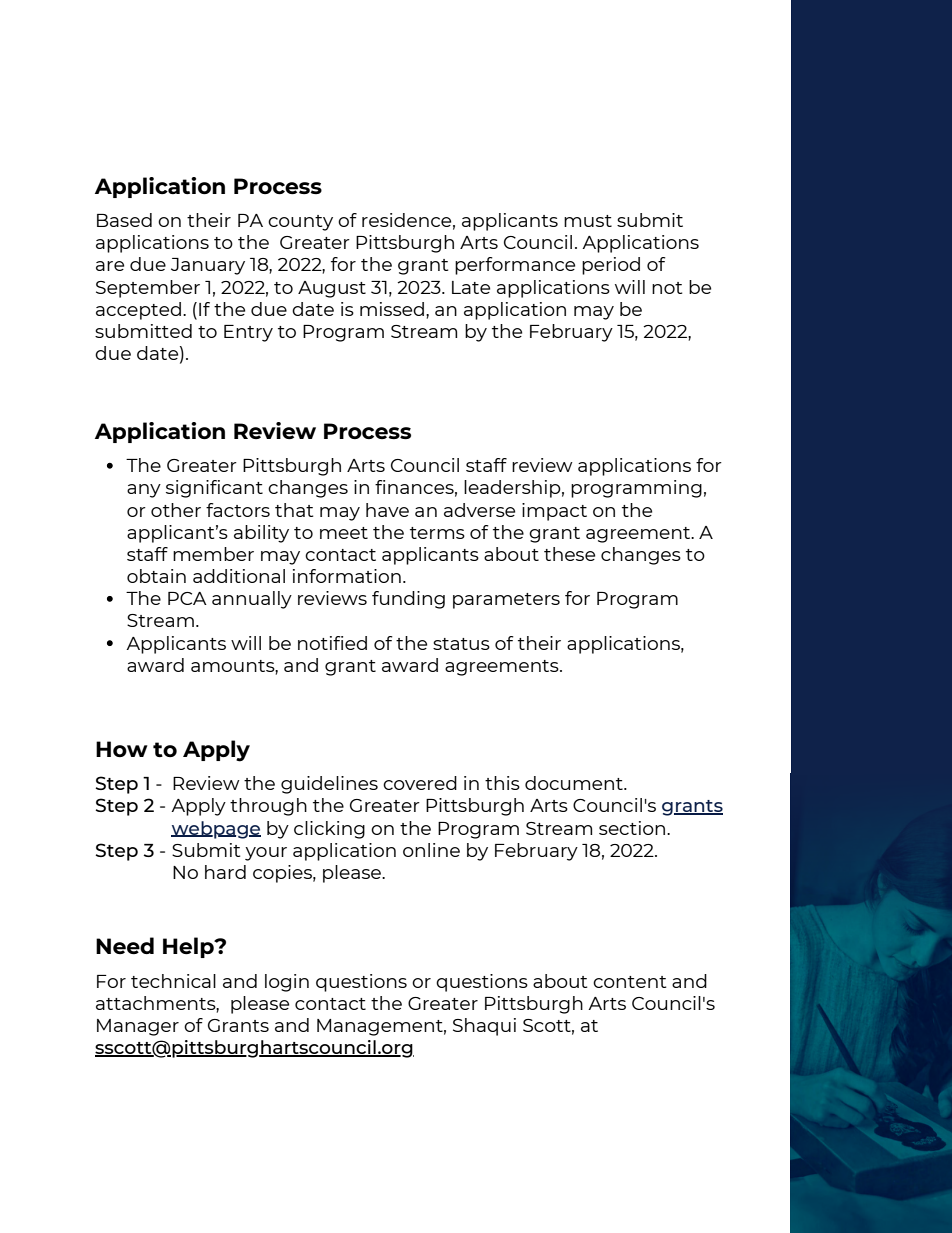 This image has height=1233, width=952. I want to click on webpage, so click(216, 830).
